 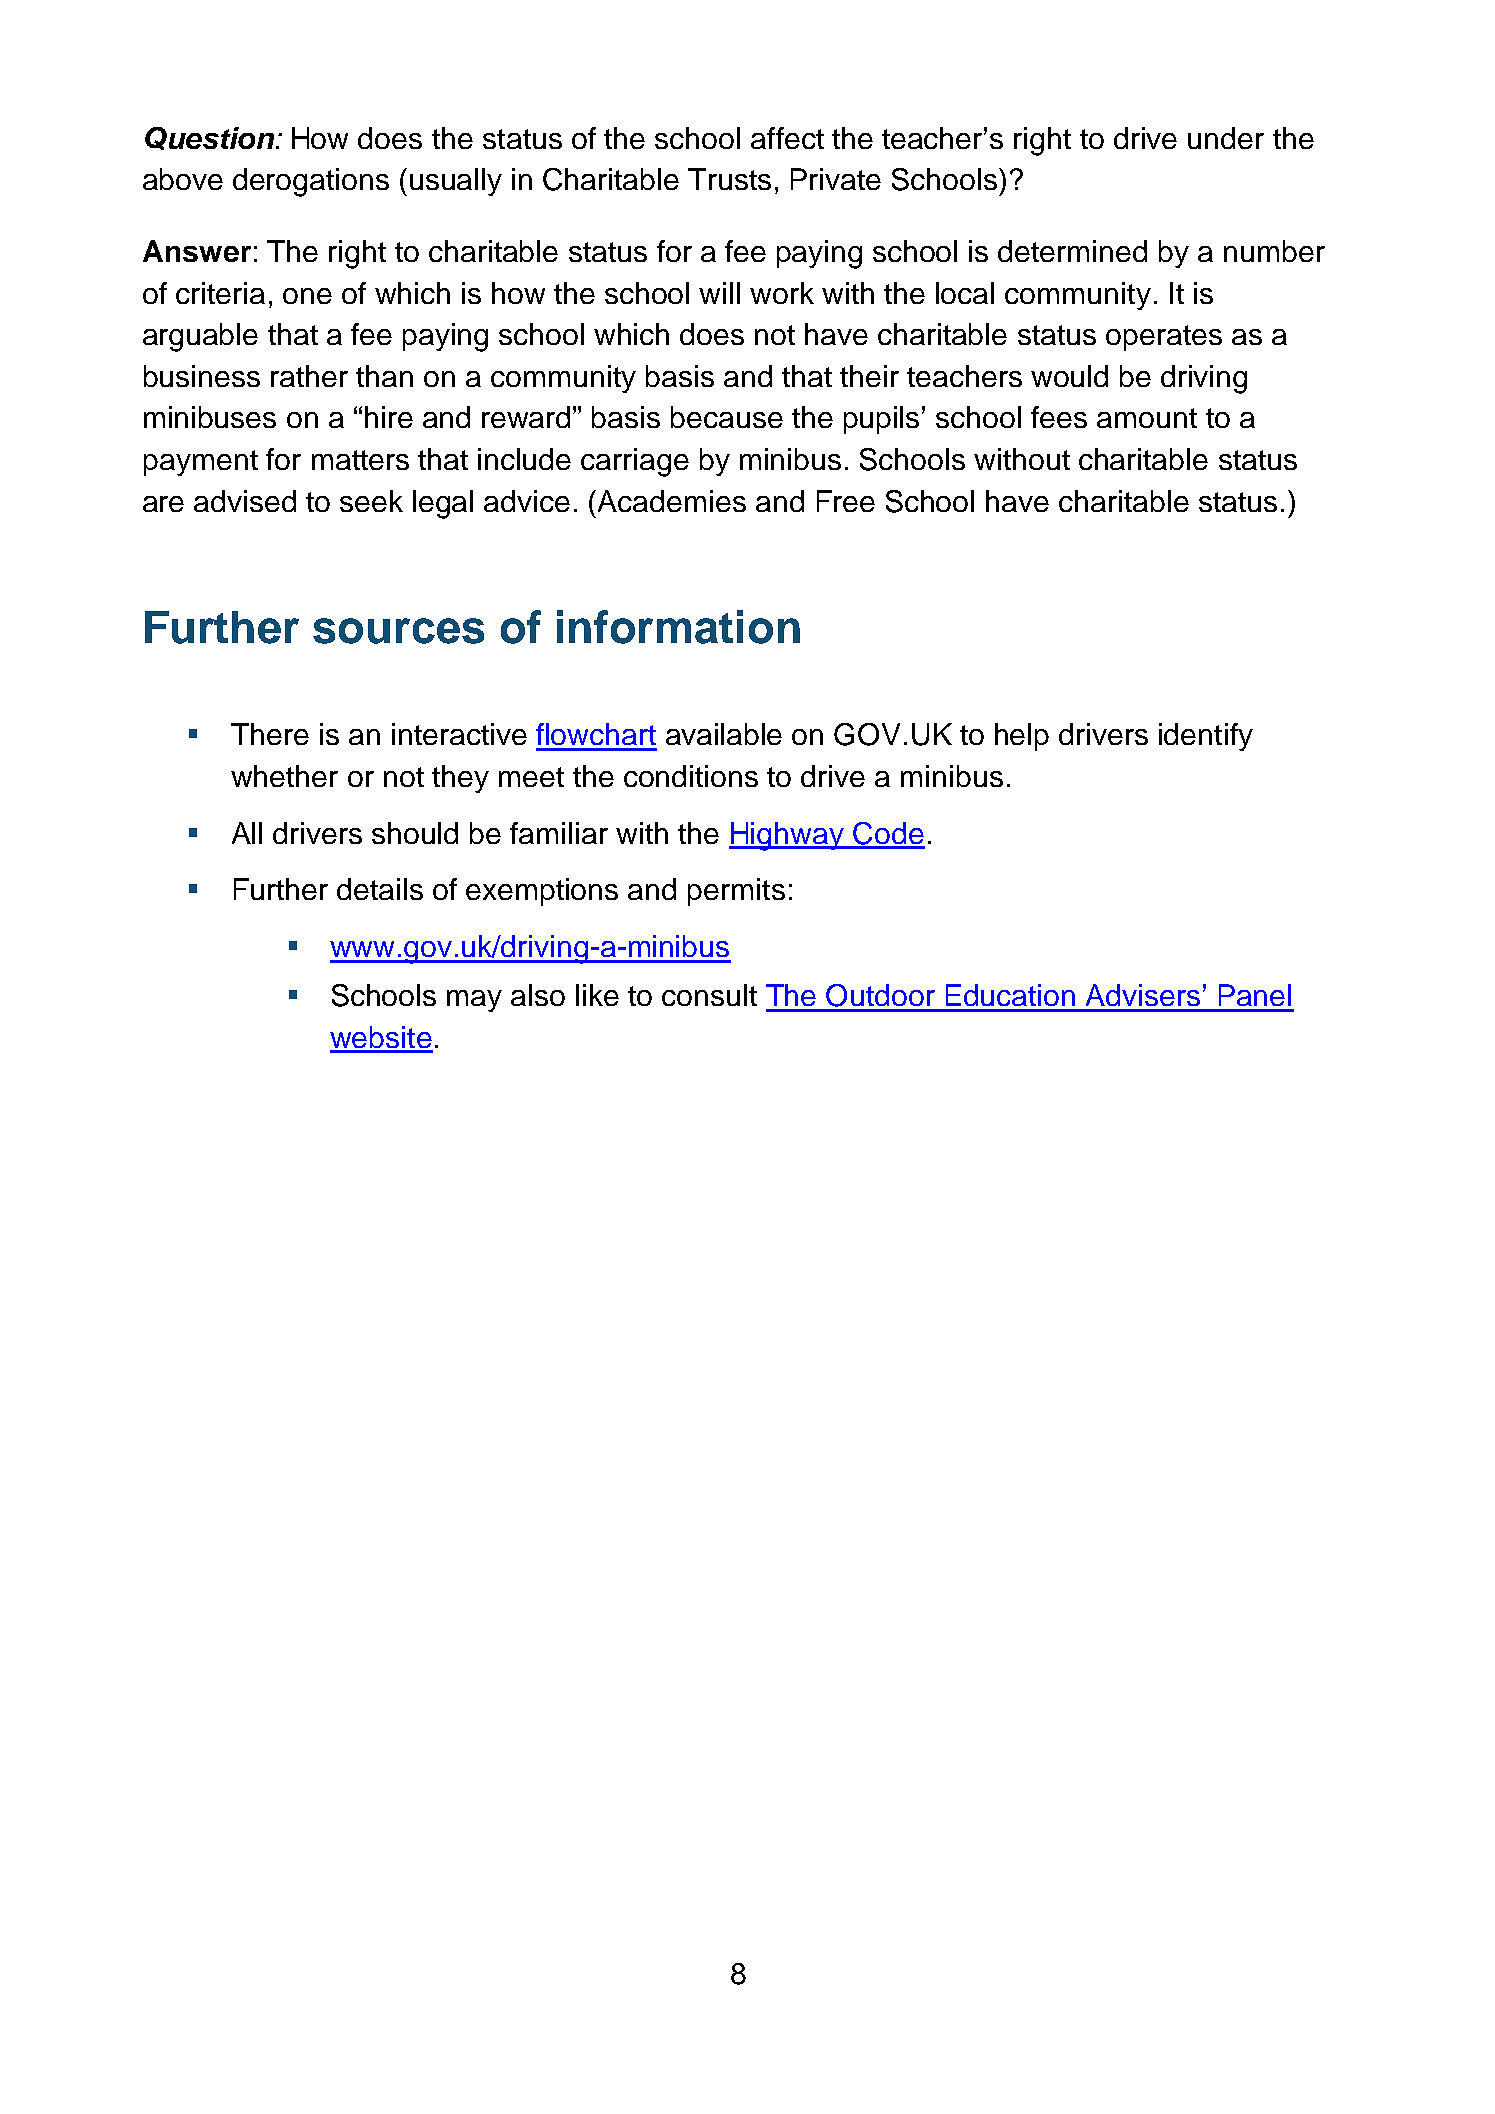 I want to click on under, so click(x=1226, y=138).
